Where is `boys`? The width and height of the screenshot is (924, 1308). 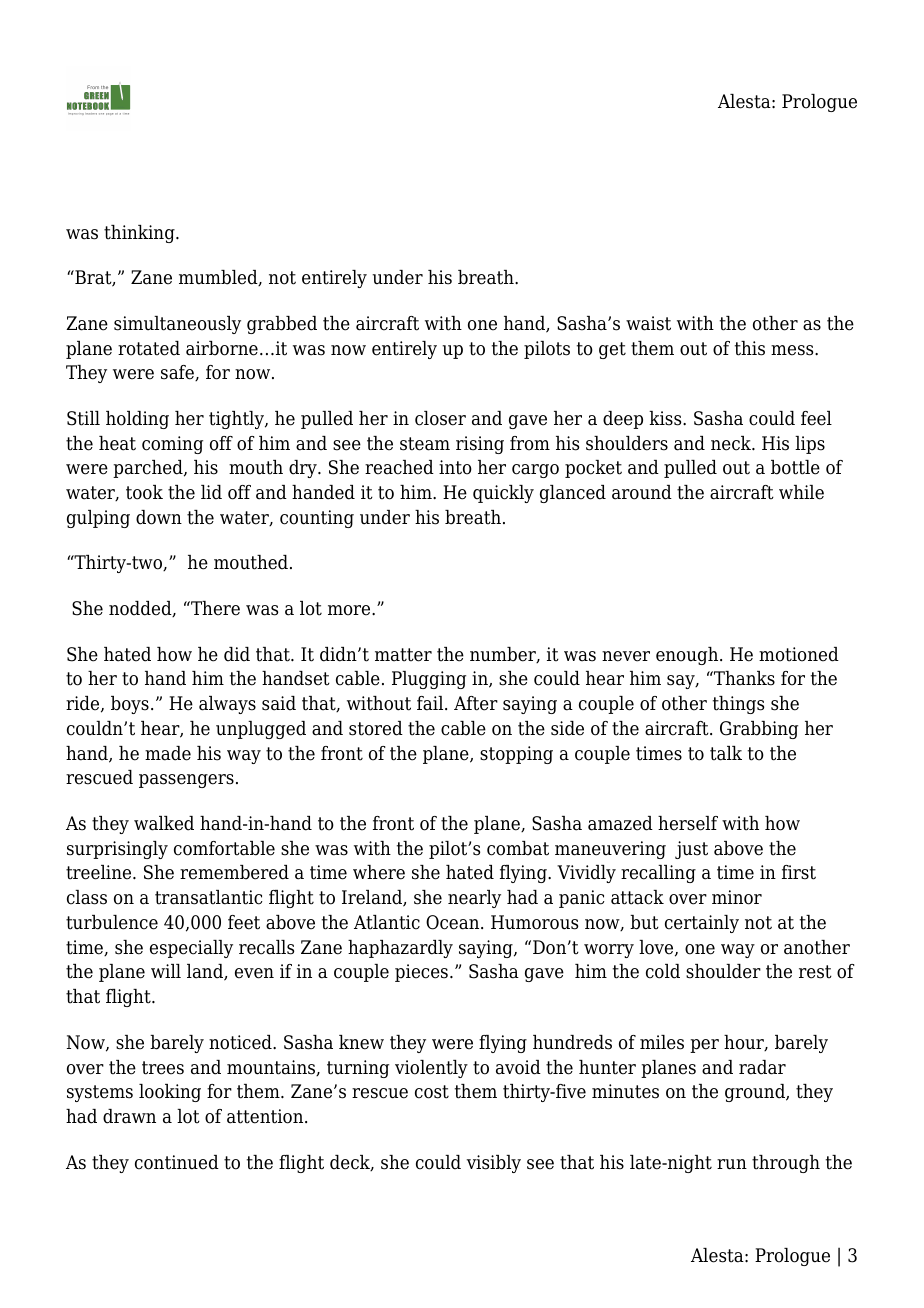 boys is located at coordinates (130, 705).
